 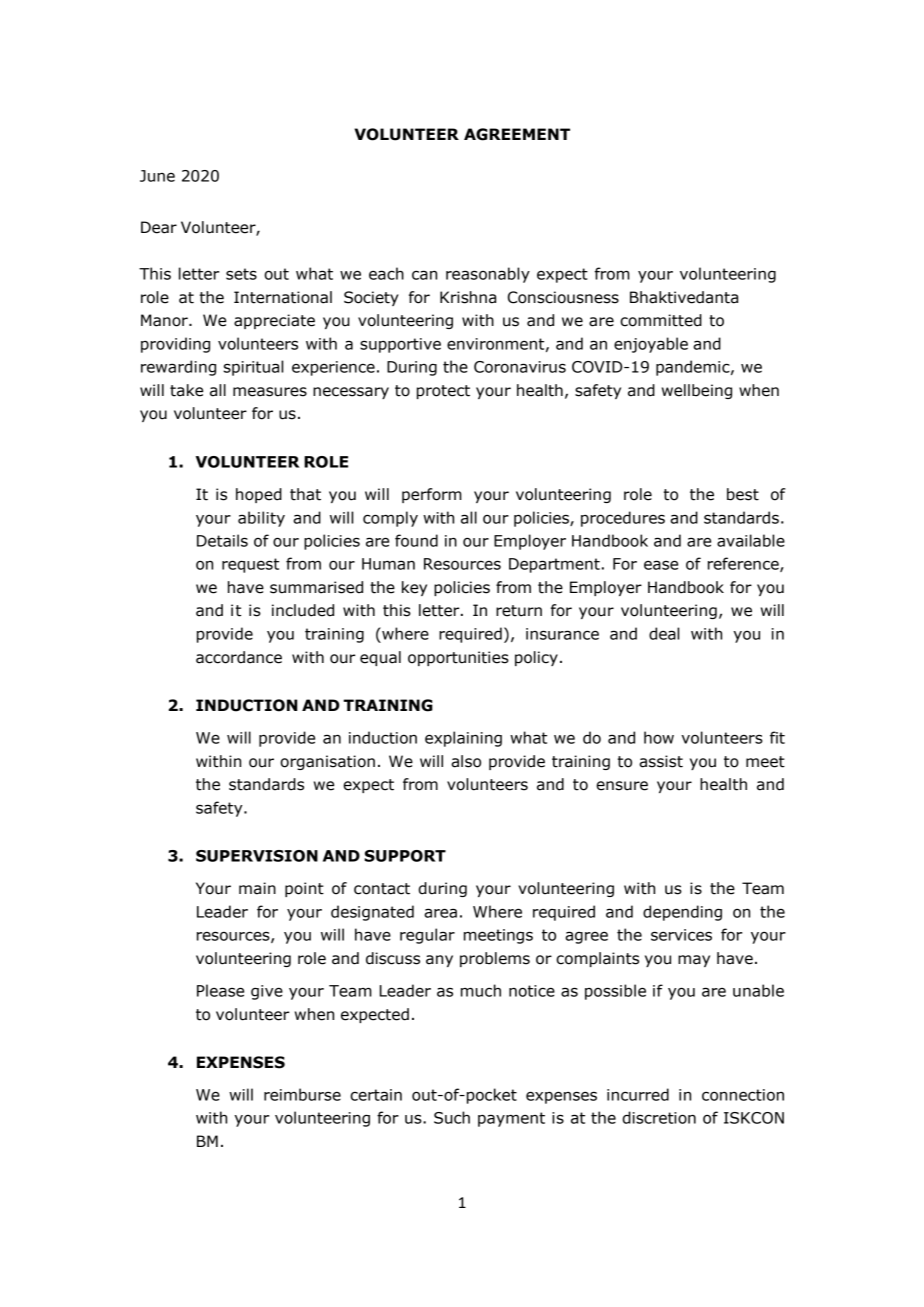 What do you see at coordinates (432, 495) in the screenshot?
I see `perform` at bounding box center [432, 495].
